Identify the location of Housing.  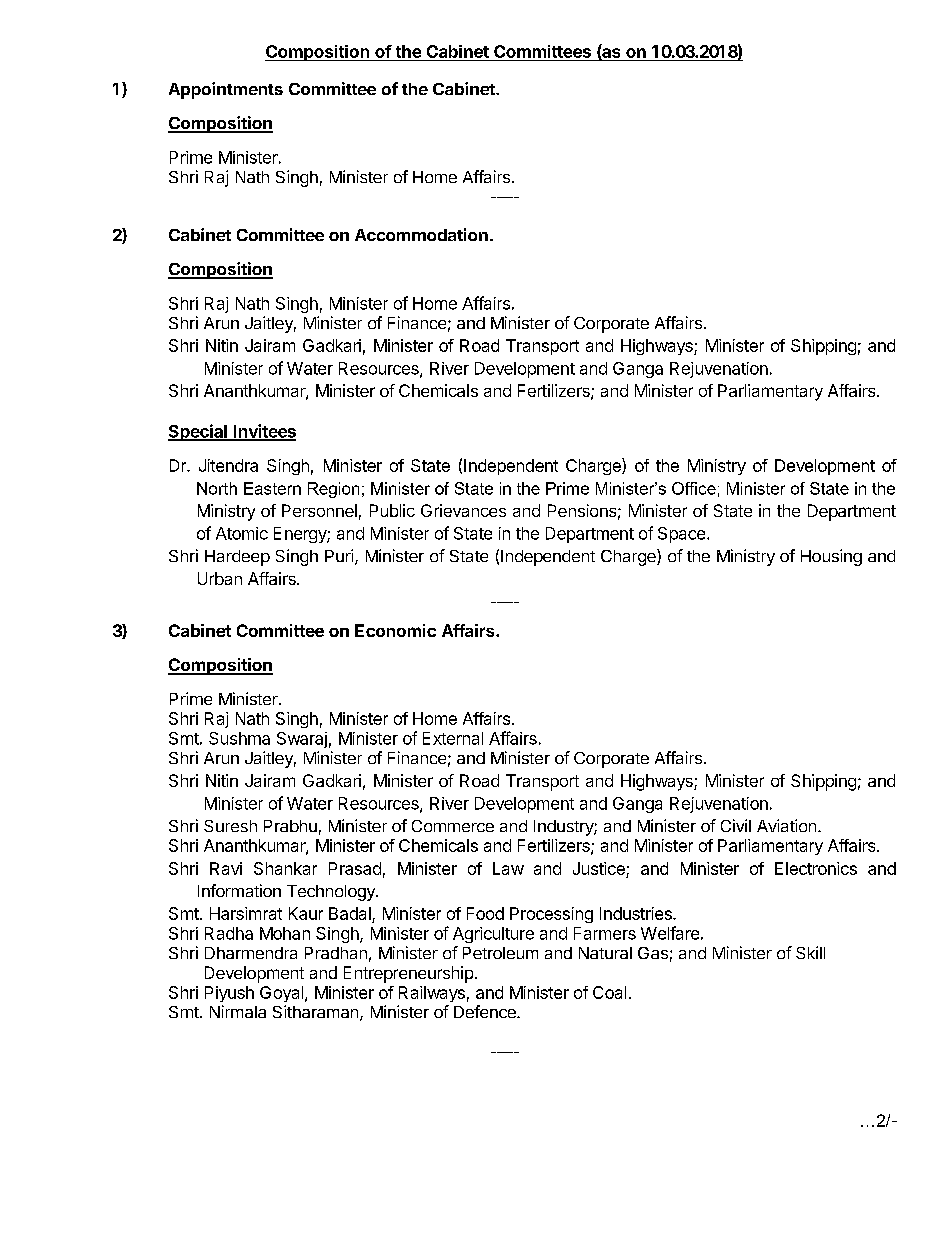
(831, 557).
